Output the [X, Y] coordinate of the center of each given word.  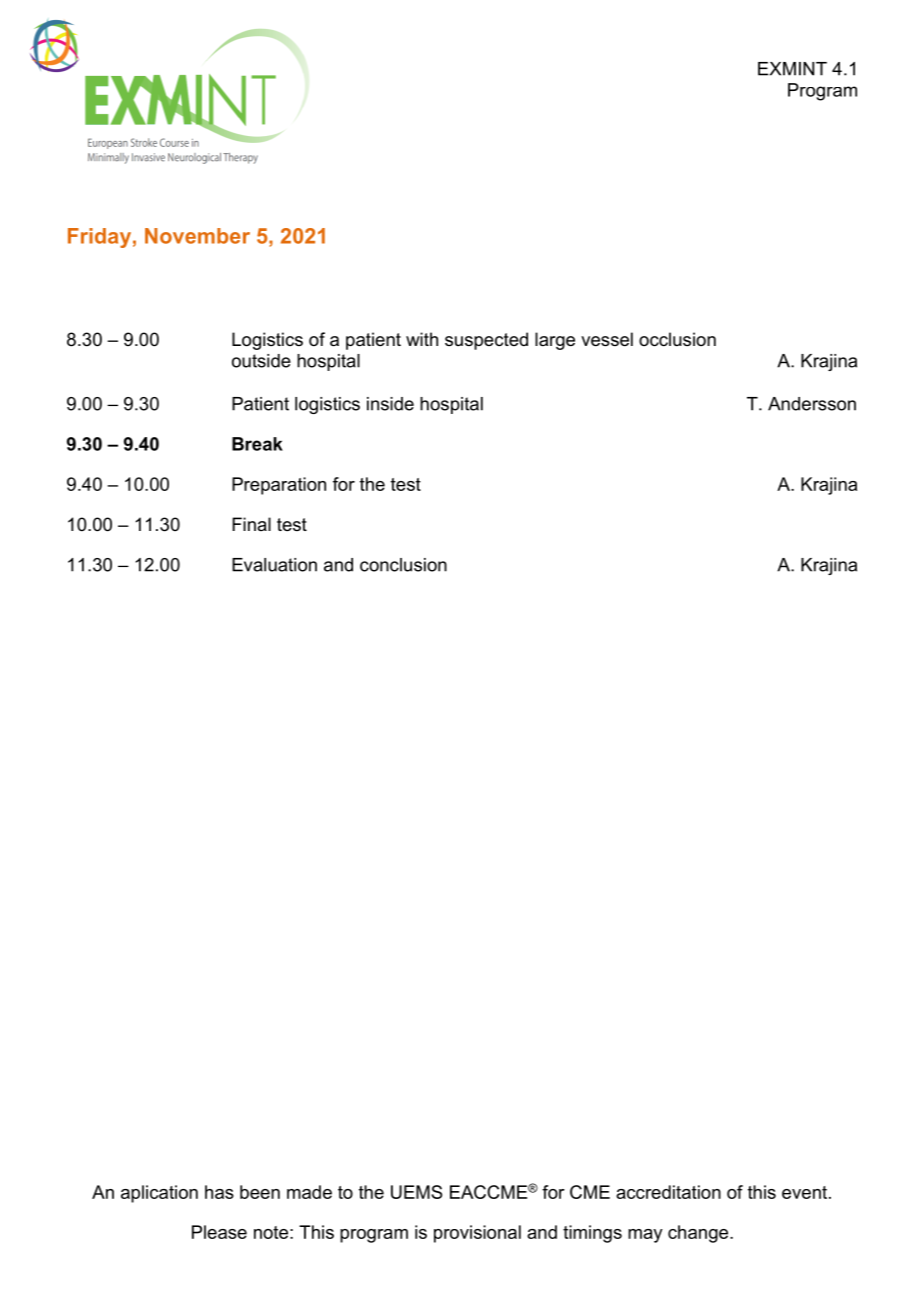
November [197, 236]
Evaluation [274, 565]
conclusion [403, 565]
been [260, 1192]
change [699, 1234]
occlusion [677, 339]
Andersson [812, 404]
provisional [477, 1234]
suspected [486, 341]
